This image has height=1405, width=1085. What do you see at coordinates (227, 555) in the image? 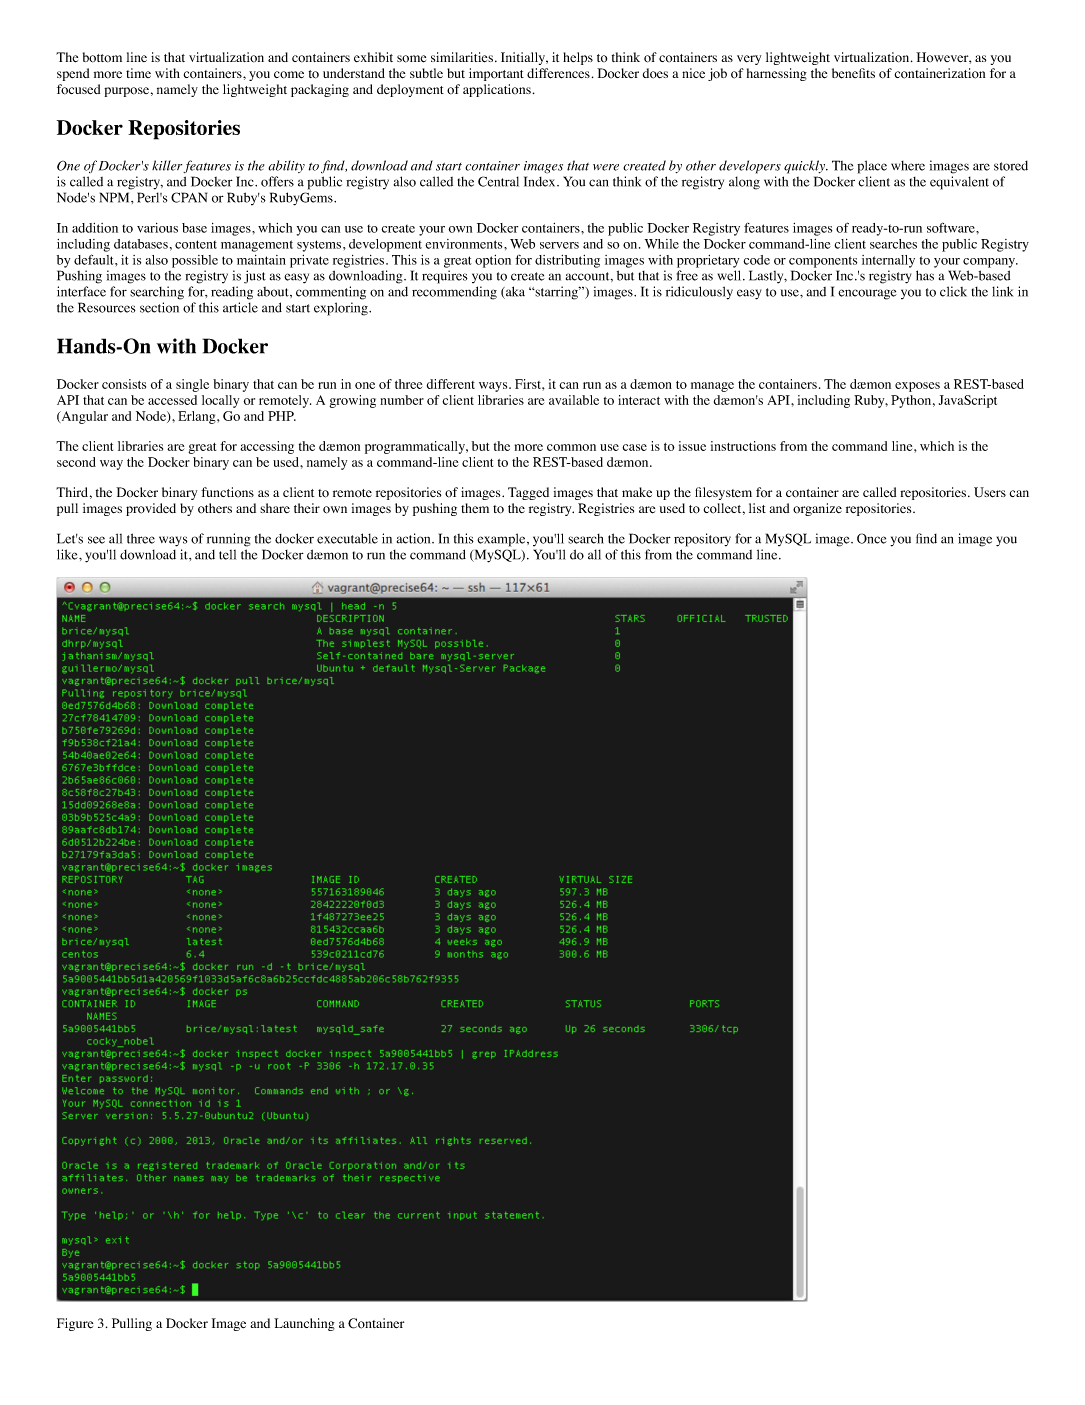
I see `tell` at bounding box center [227, 555].
